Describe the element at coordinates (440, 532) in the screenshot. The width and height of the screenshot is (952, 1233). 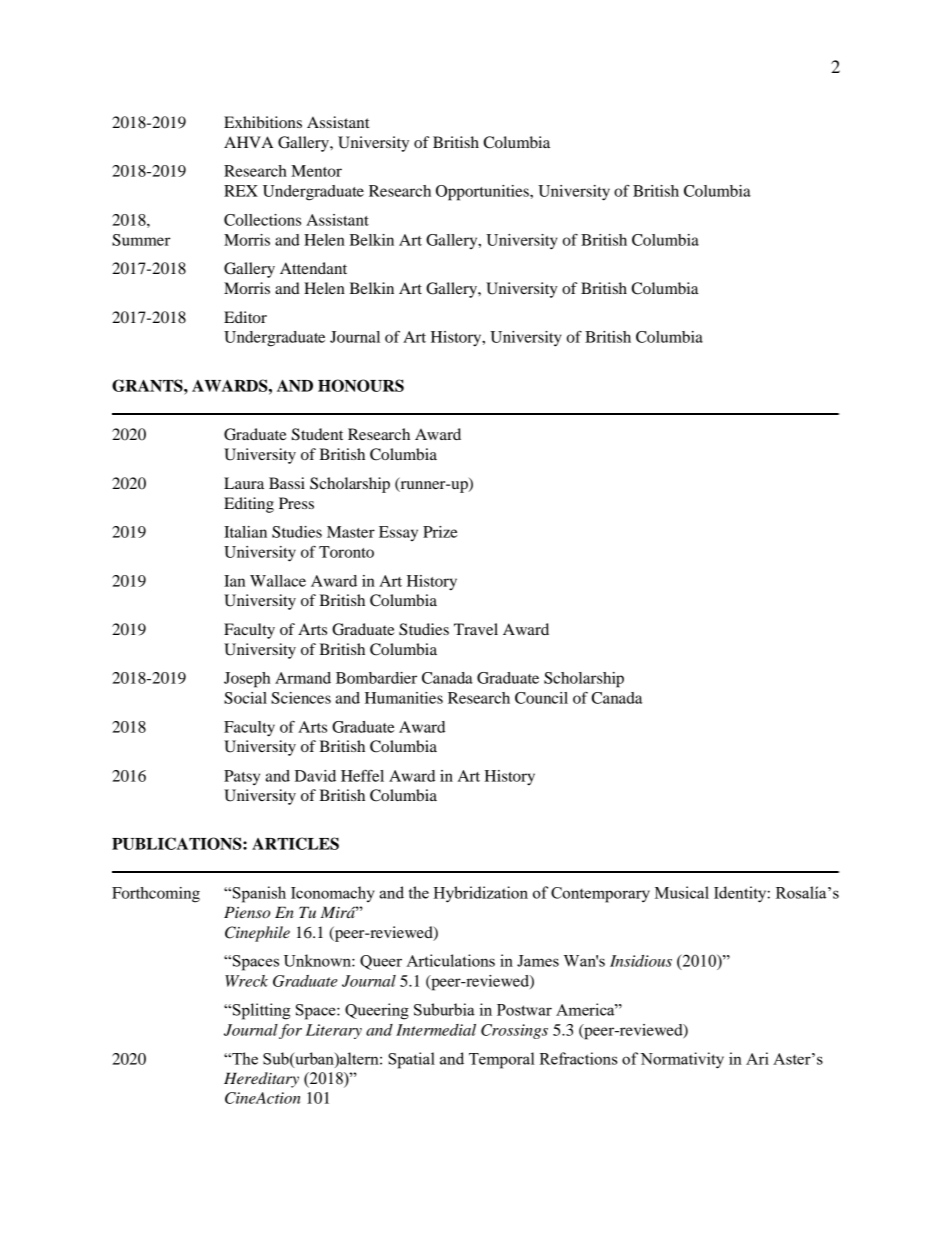
I see `Prize` at that location.
